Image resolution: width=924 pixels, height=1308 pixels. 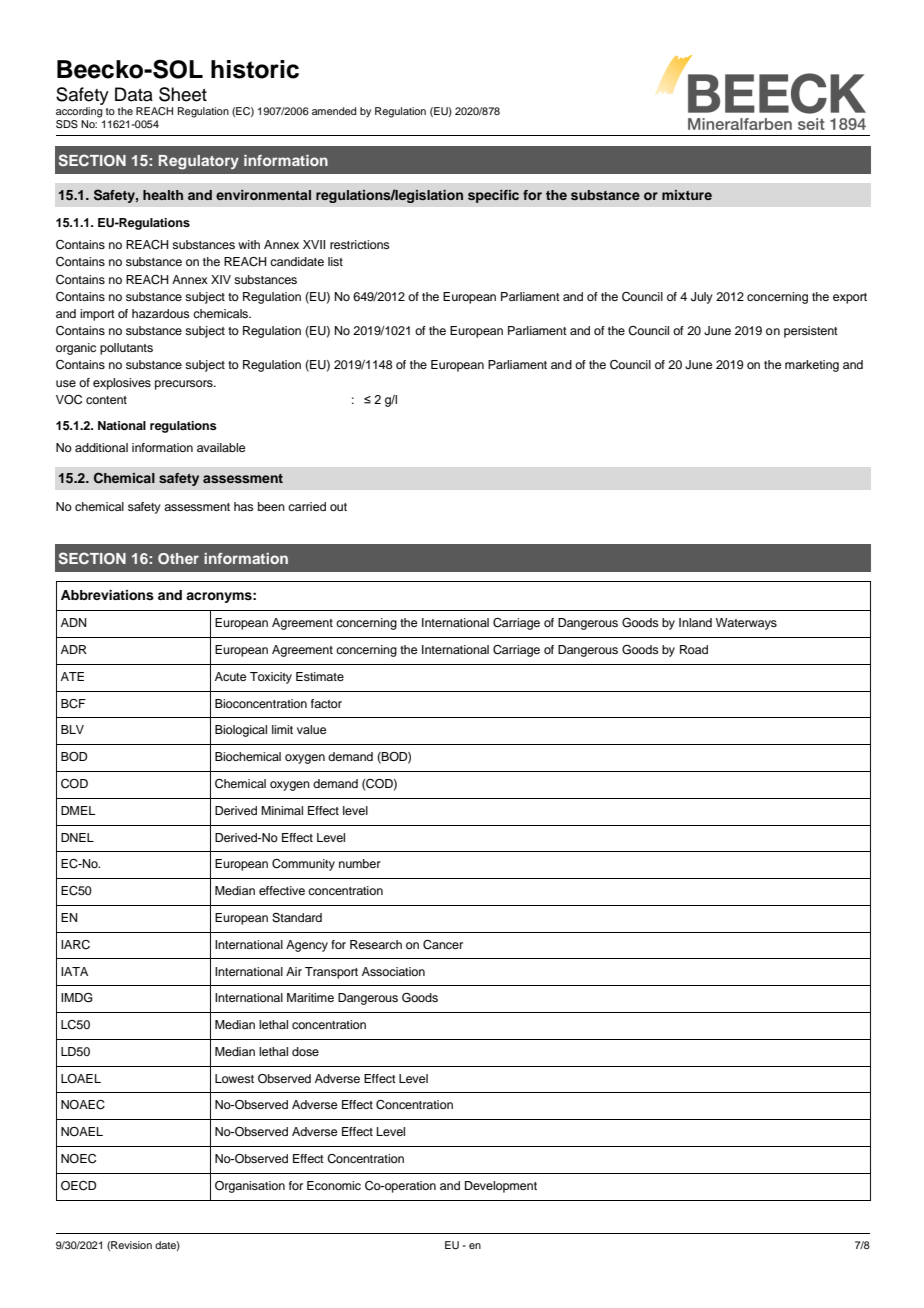 I want to click on amended, so click(x=334, y=111).
